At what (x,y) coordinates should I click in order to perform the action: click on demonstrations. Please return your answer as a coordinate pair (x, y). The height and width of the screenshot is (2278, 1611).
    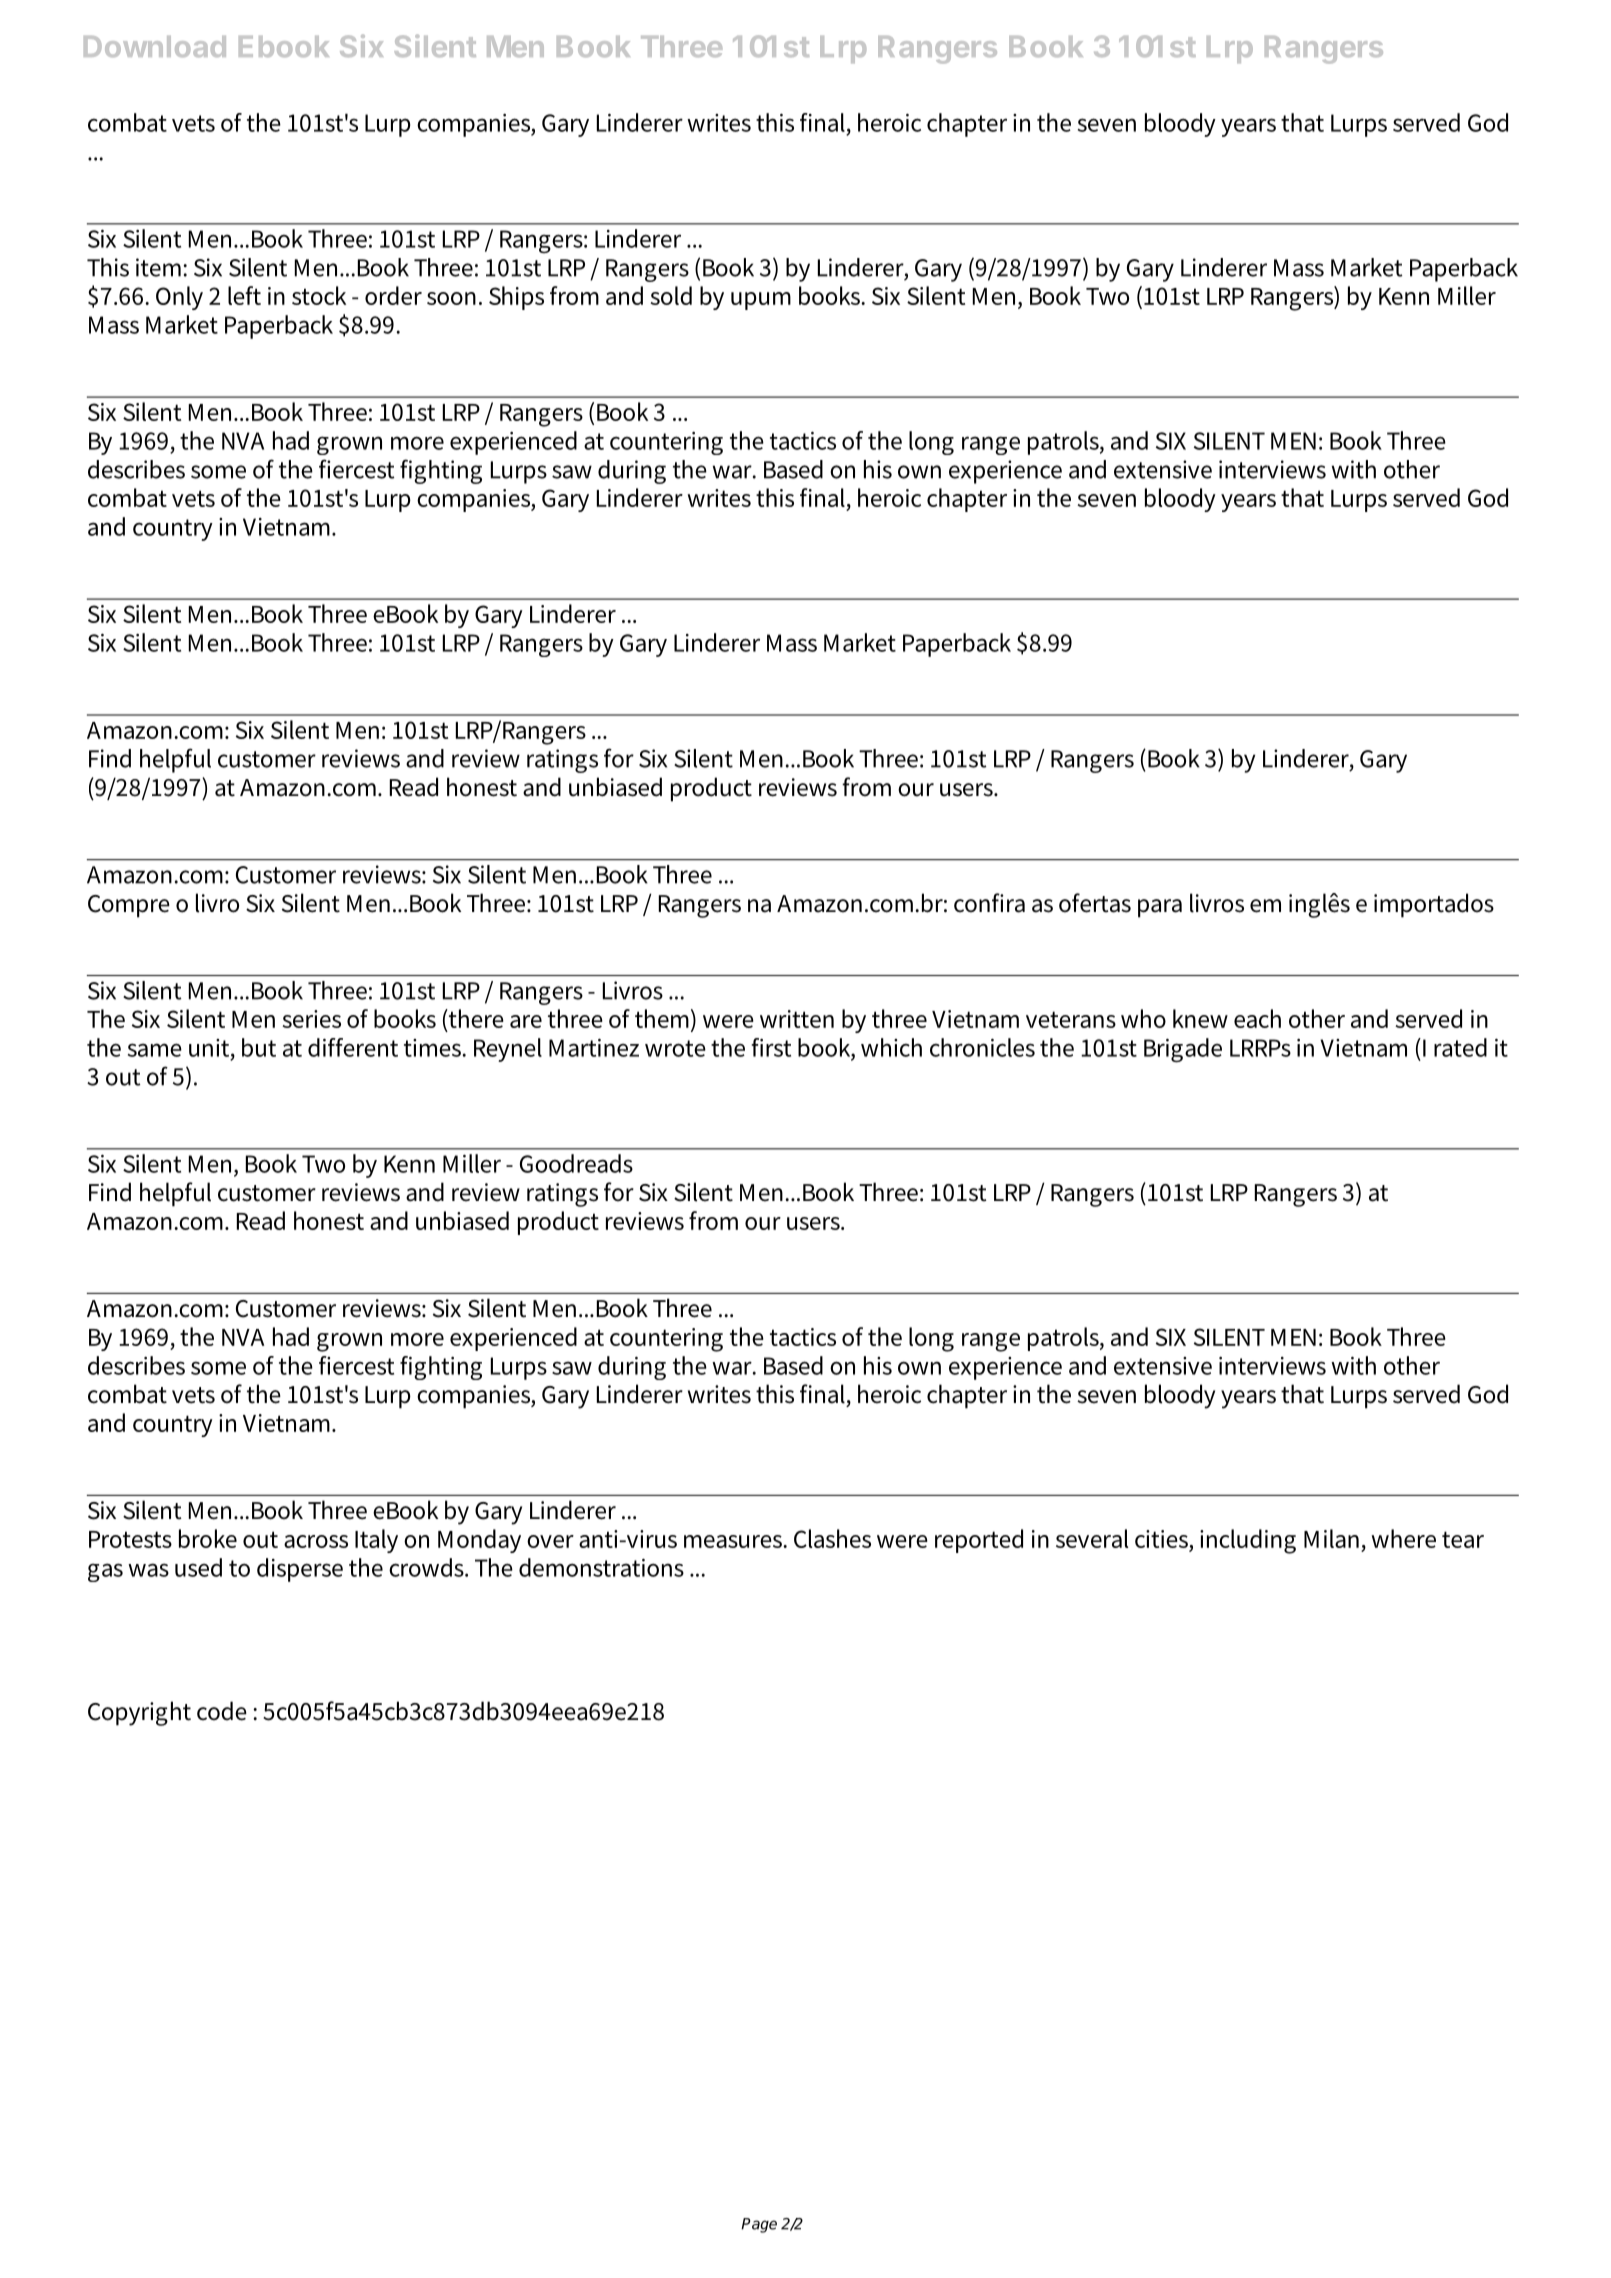
    Looking at the image, I should click on (601, 1567).
